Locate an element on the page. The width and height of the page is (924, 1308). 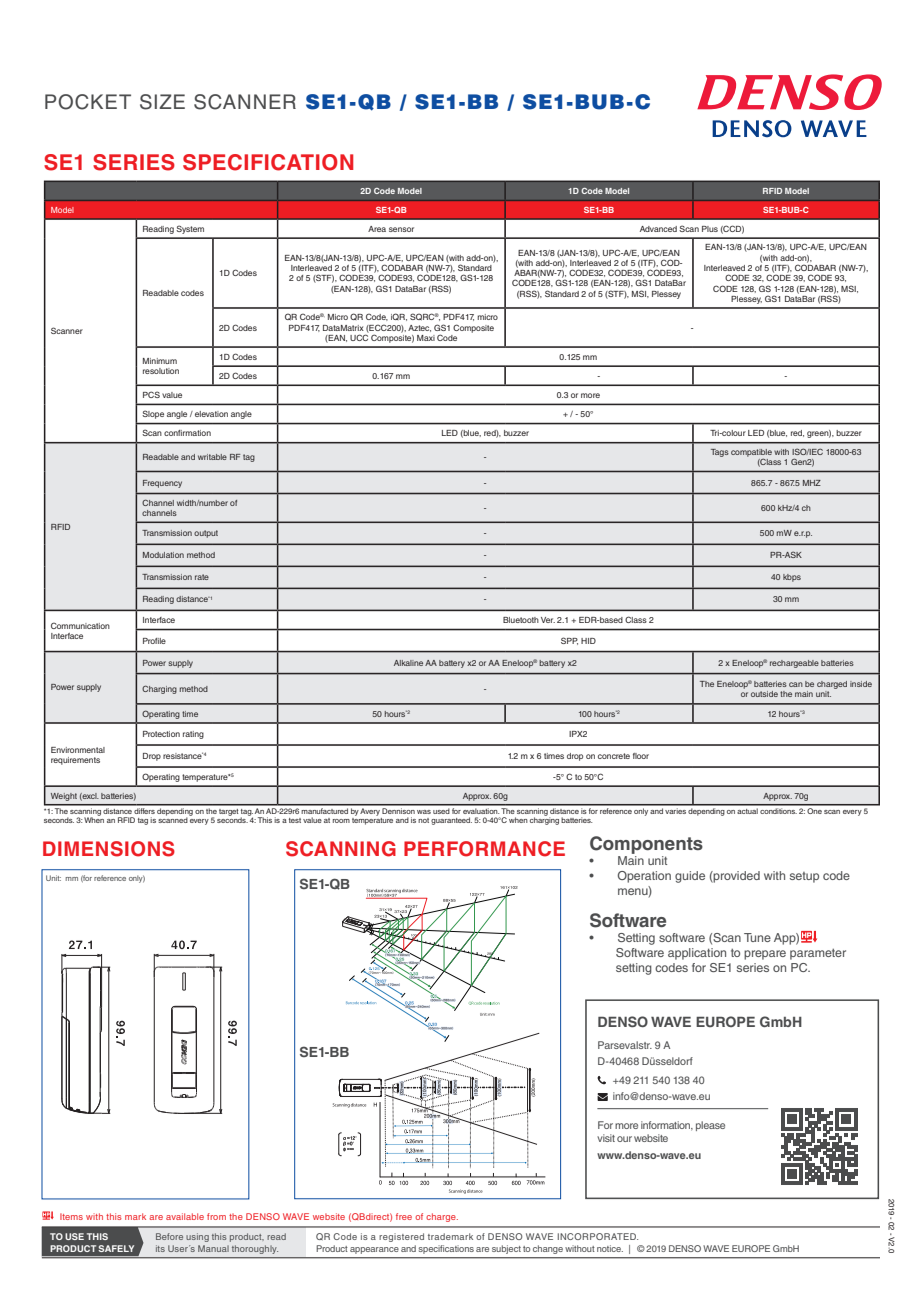
SIZE is located at coordinates (162, 102).
